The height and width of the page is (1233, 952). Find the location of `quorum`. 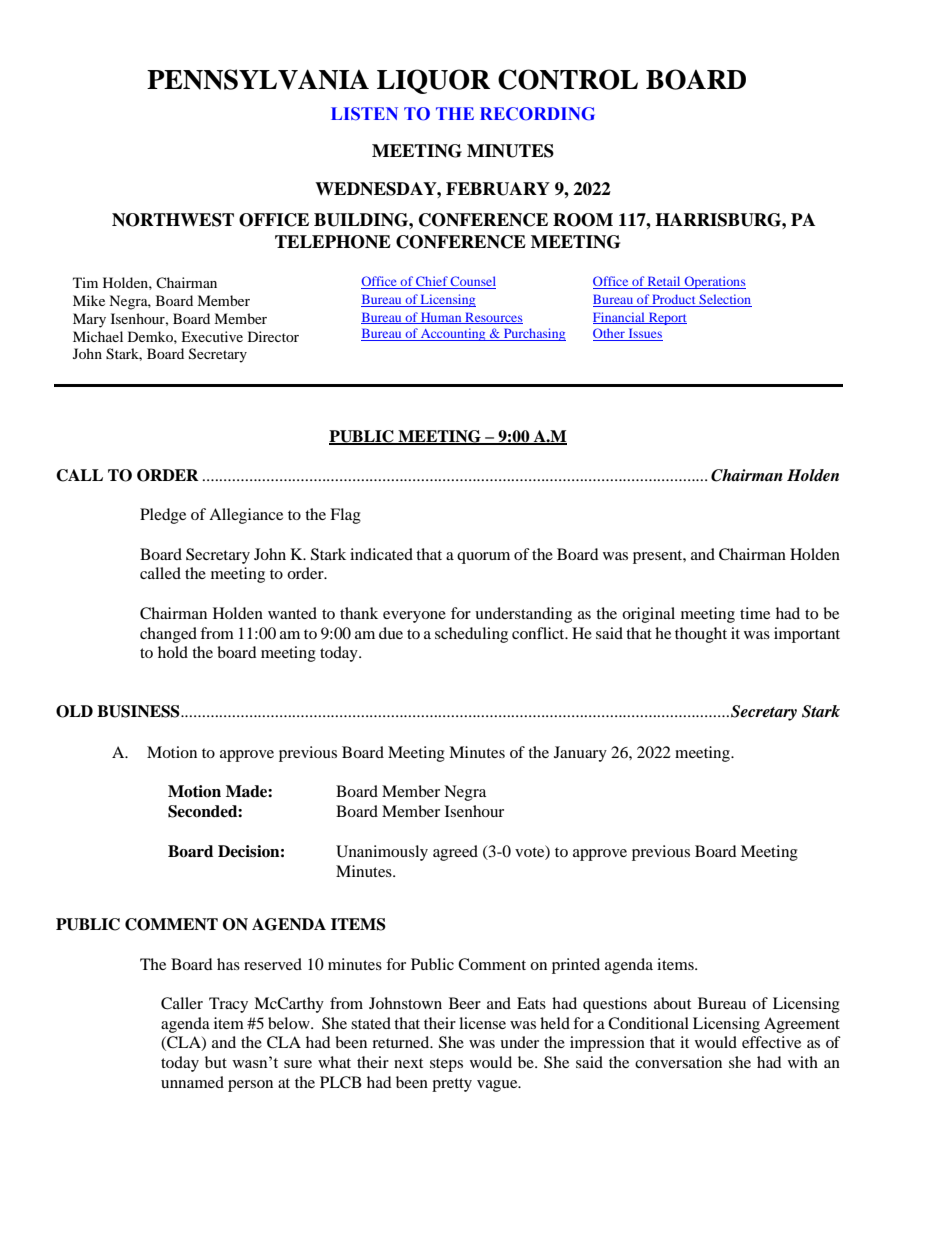

quorum is located at coordinates (483, 558).
